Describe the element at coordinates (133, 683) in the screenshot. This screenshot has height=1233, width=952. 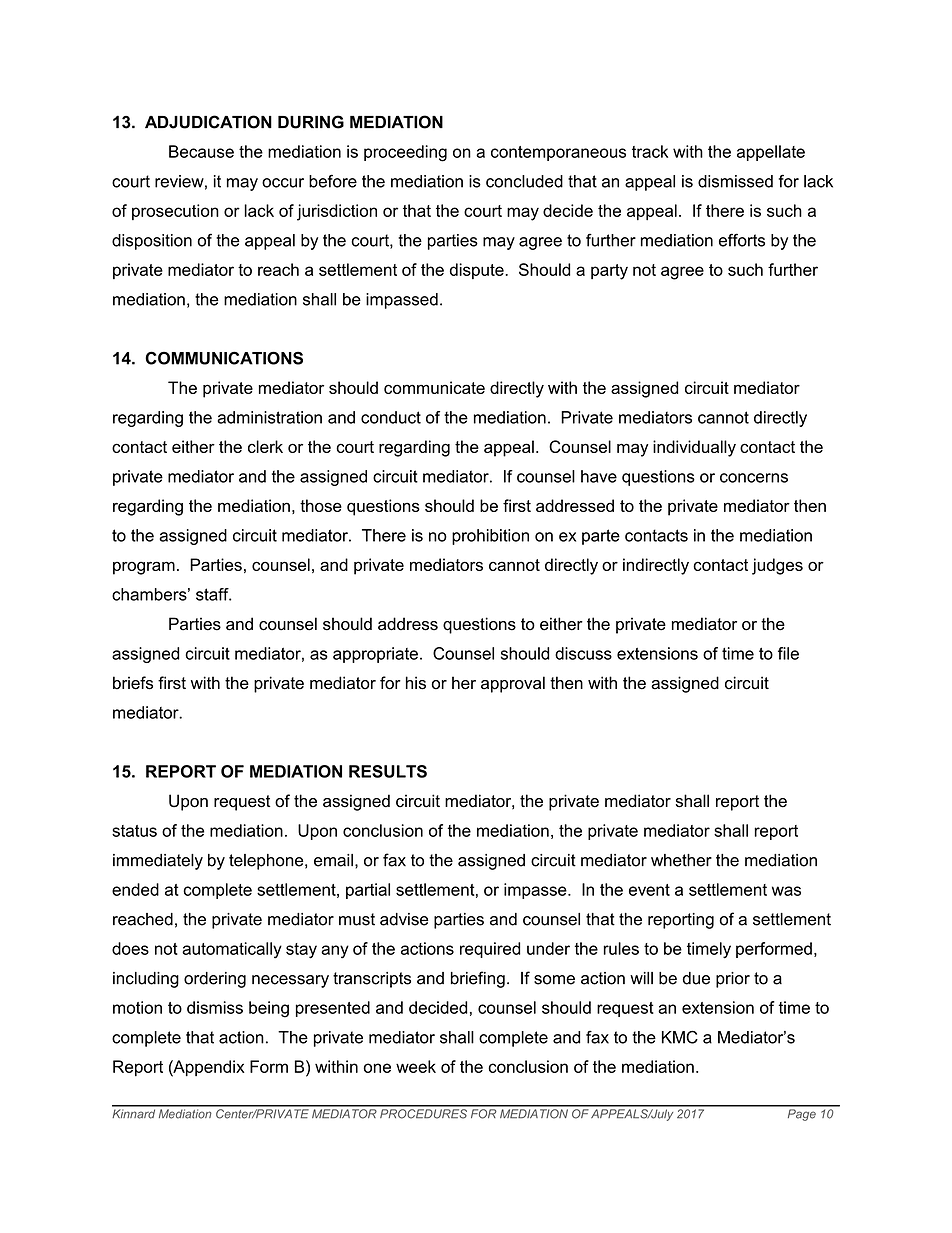
I see `briefs` at that location.
